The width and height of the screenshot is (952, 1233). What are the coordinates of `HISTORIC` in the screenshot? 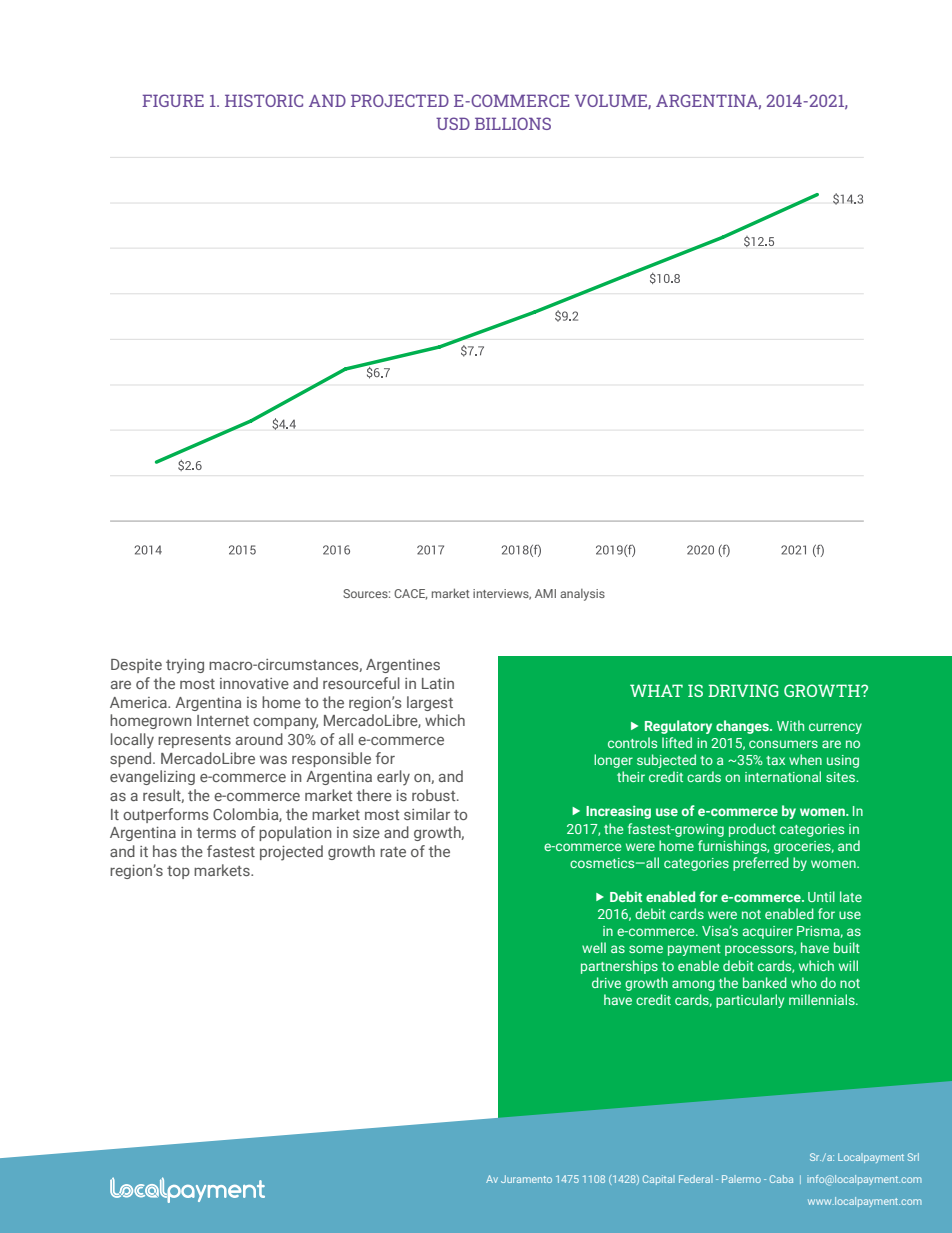 It's located at (264, 100).
